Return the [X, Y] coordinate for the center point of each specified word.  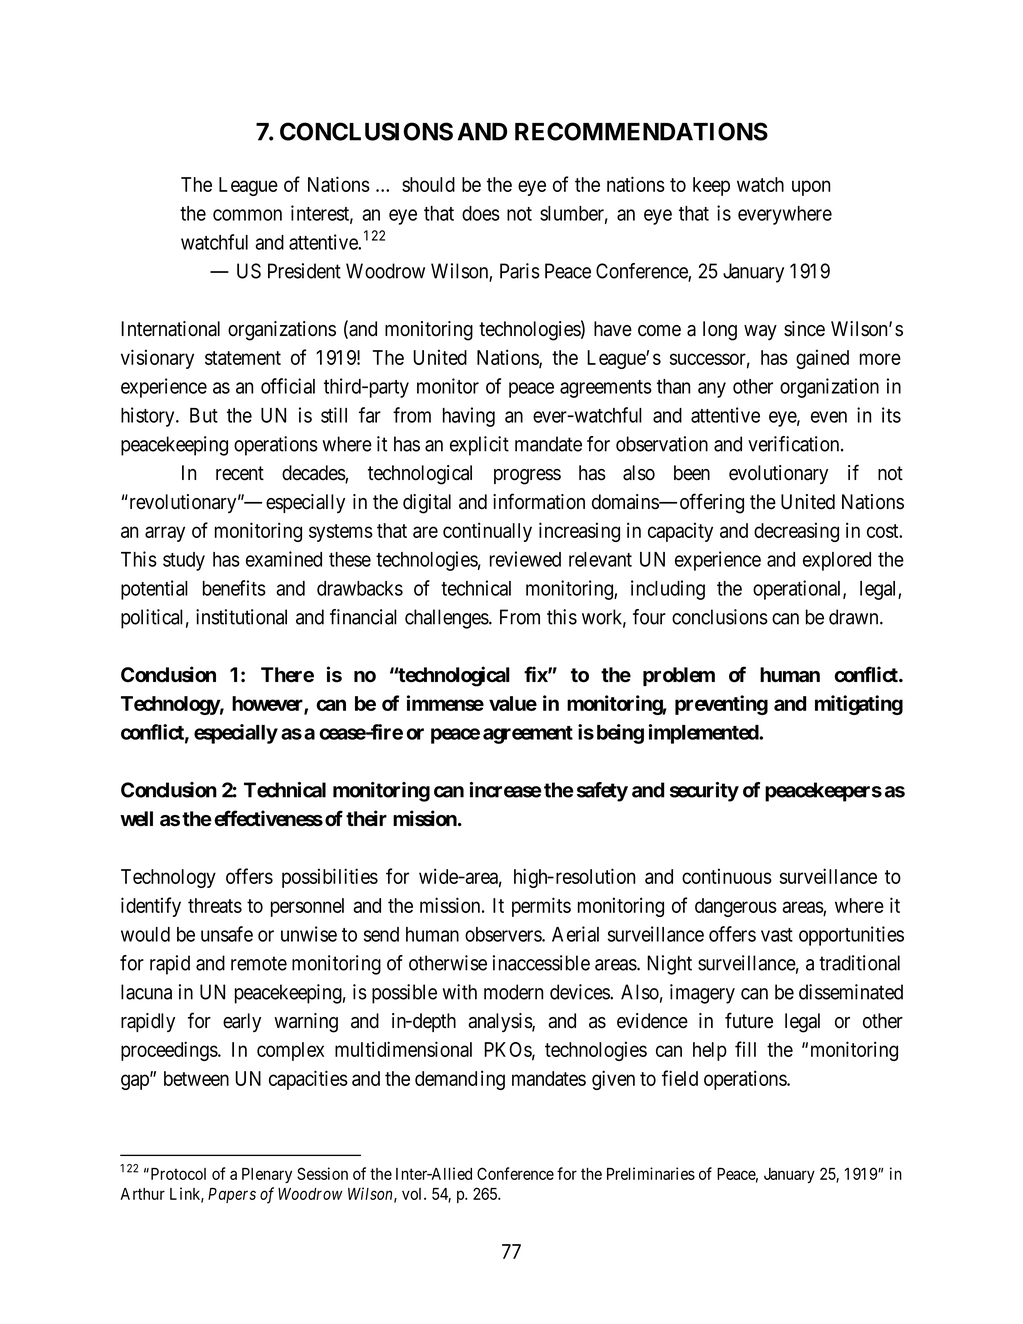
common [247, 215]
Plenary [267, 1175]
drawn [855, 617]
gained [822, 359]
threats [215, 905]
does [481, 213]
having [469, 417]
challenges [447, 619]
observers [504, 934]
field [680, 1078]
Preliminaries [651, 1173]
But [204, 415]
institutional [241, 617]
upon [811, 188]
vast [777, 935]
